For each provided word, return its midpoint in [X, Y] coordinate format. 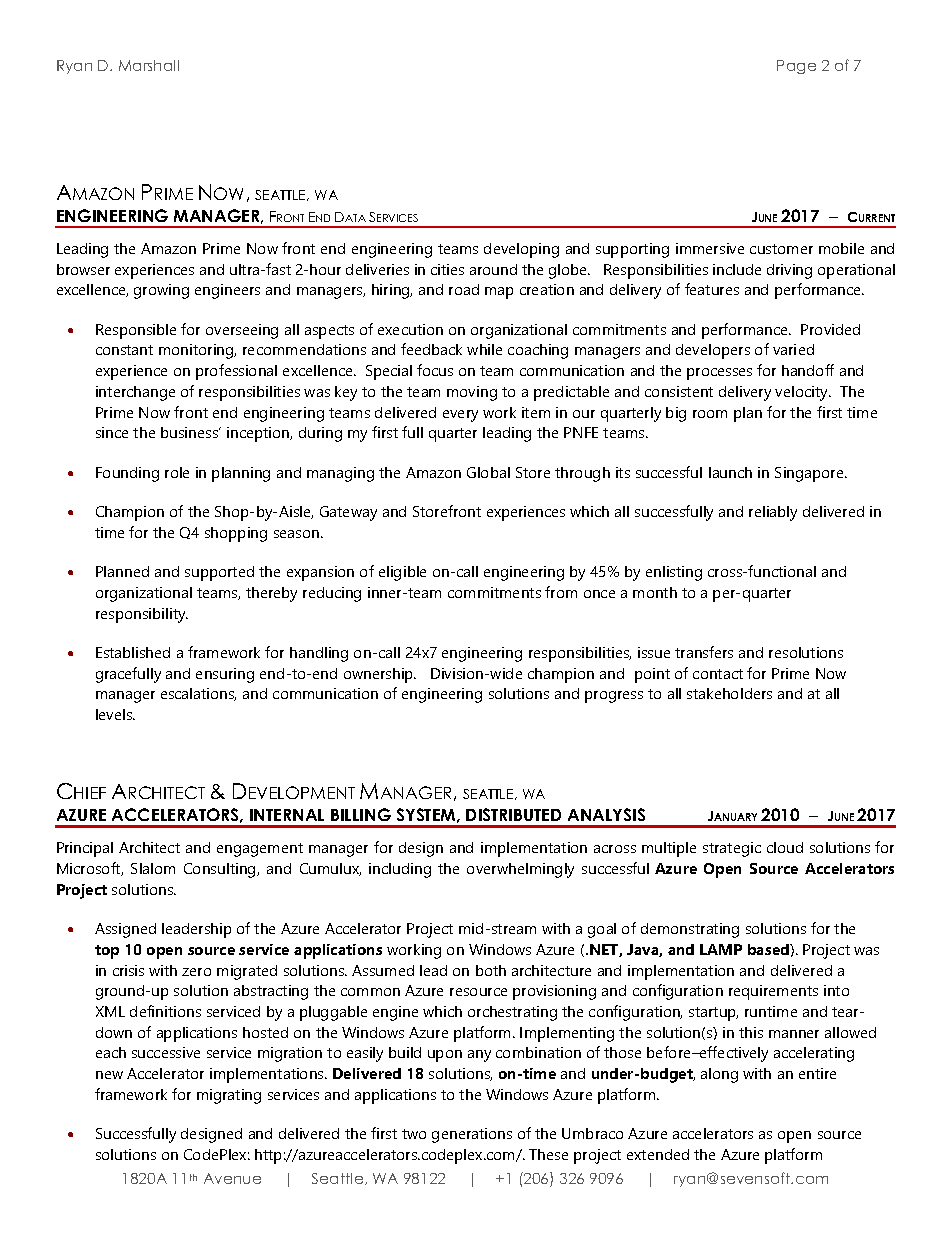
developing [521, 250]
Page [796, 67]
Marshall [149, 65]
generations [472, 1135]
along [719, 1075]
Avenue [232, 1178]
